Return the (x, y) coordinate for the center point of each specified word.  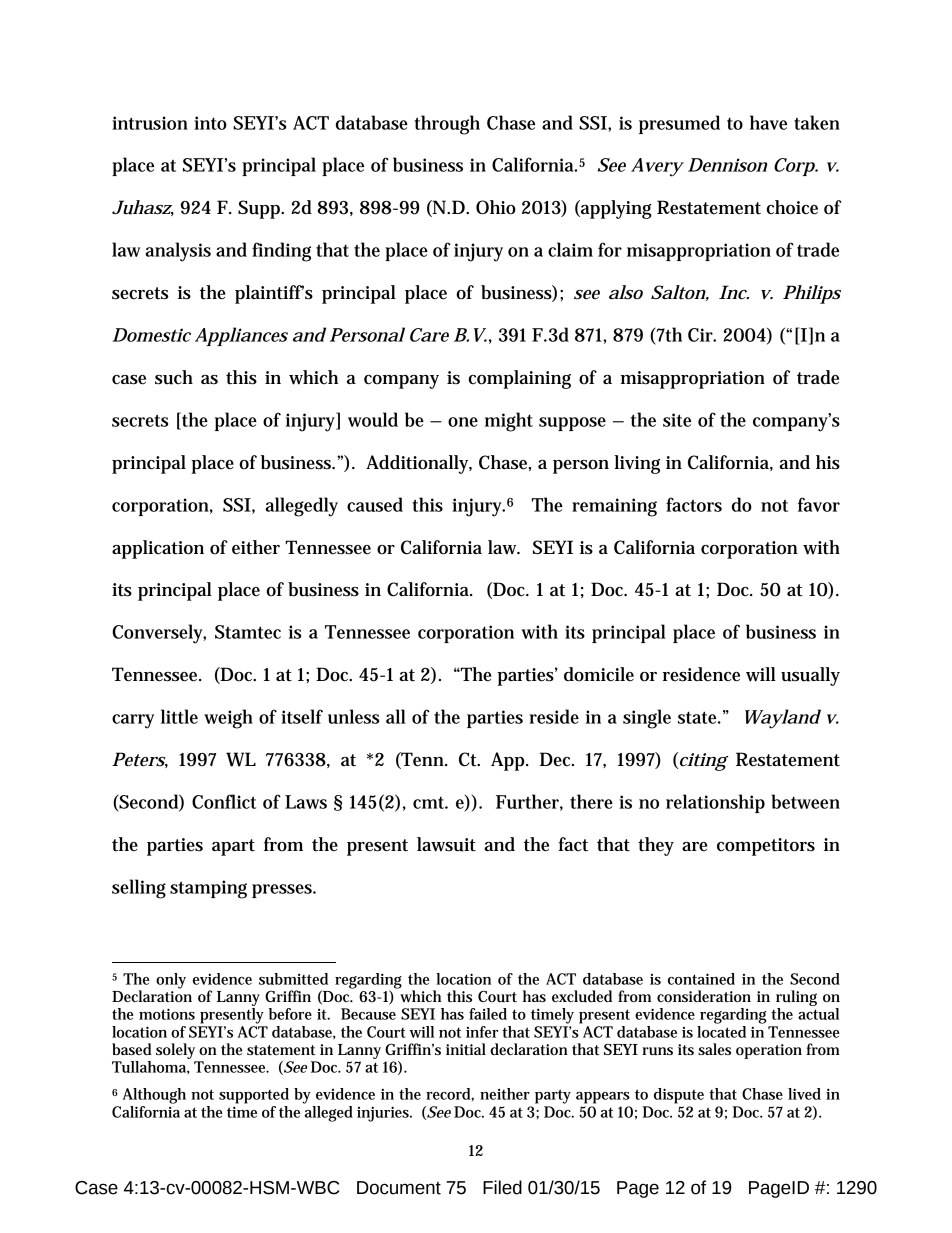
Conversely (159, 634)
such (174, 377)
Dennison (727, 165)
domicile (599, 674)
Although (154, 1096)
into (210, 123)
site (677, 420)
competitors (766, 847)
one (463, 422)
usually (810, 676)
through (447, 125)
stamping (208, 889)
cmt (430, 803)
